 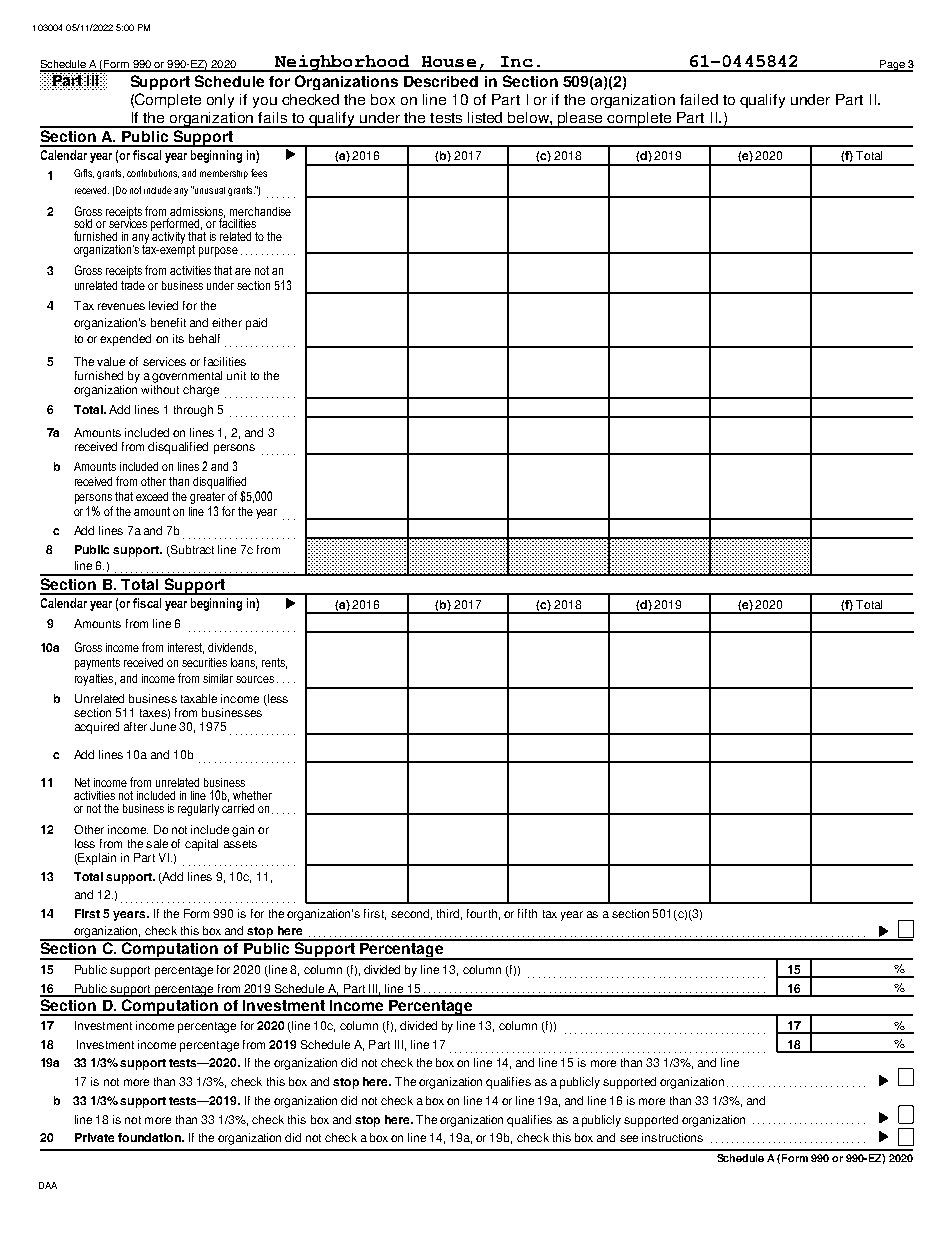 What do you see at coordinates (485, 117) in the page?
I see `listed` at bounding box center [485, 117].
